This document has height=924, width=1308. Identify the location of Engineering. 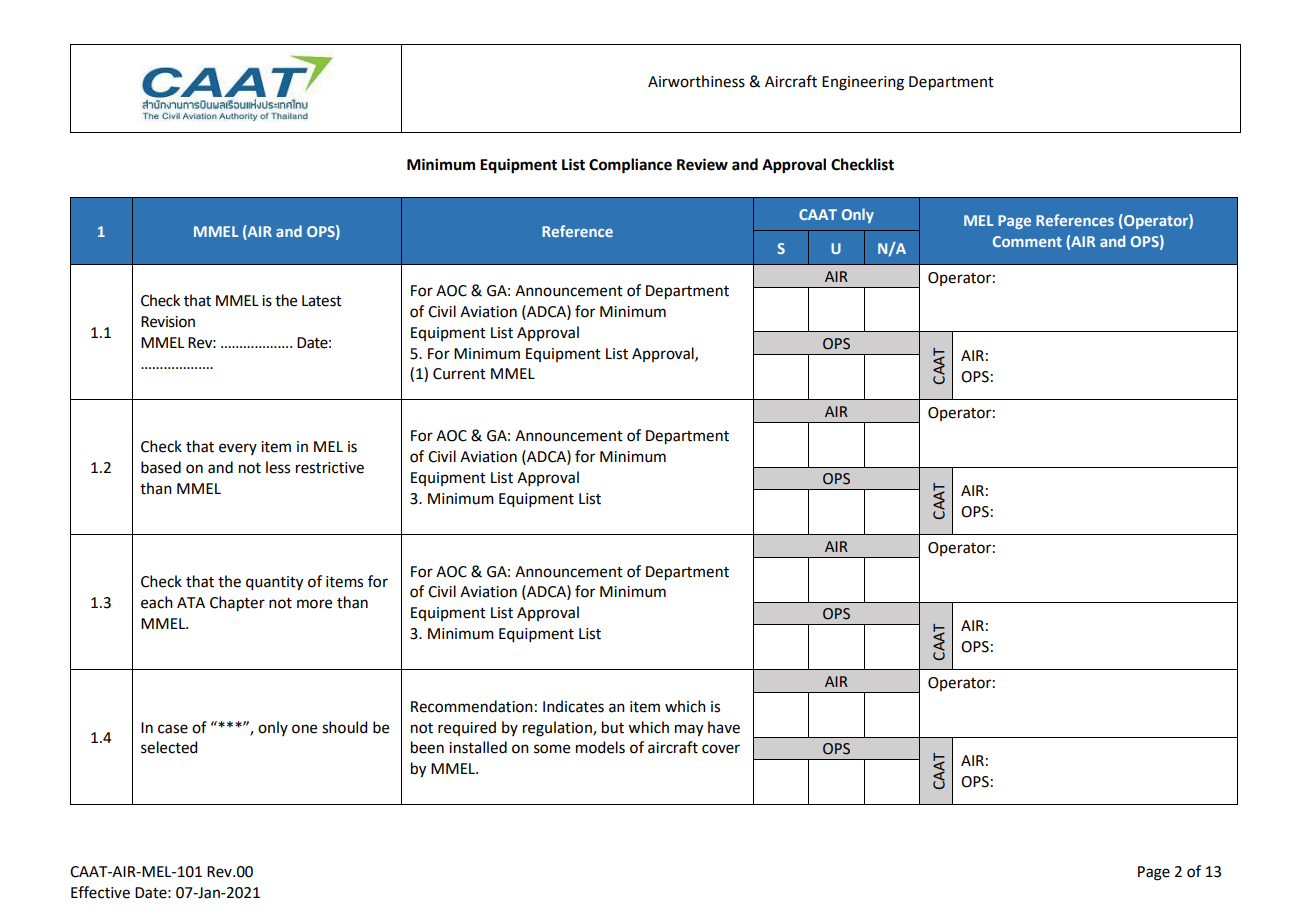
(863, 83).
